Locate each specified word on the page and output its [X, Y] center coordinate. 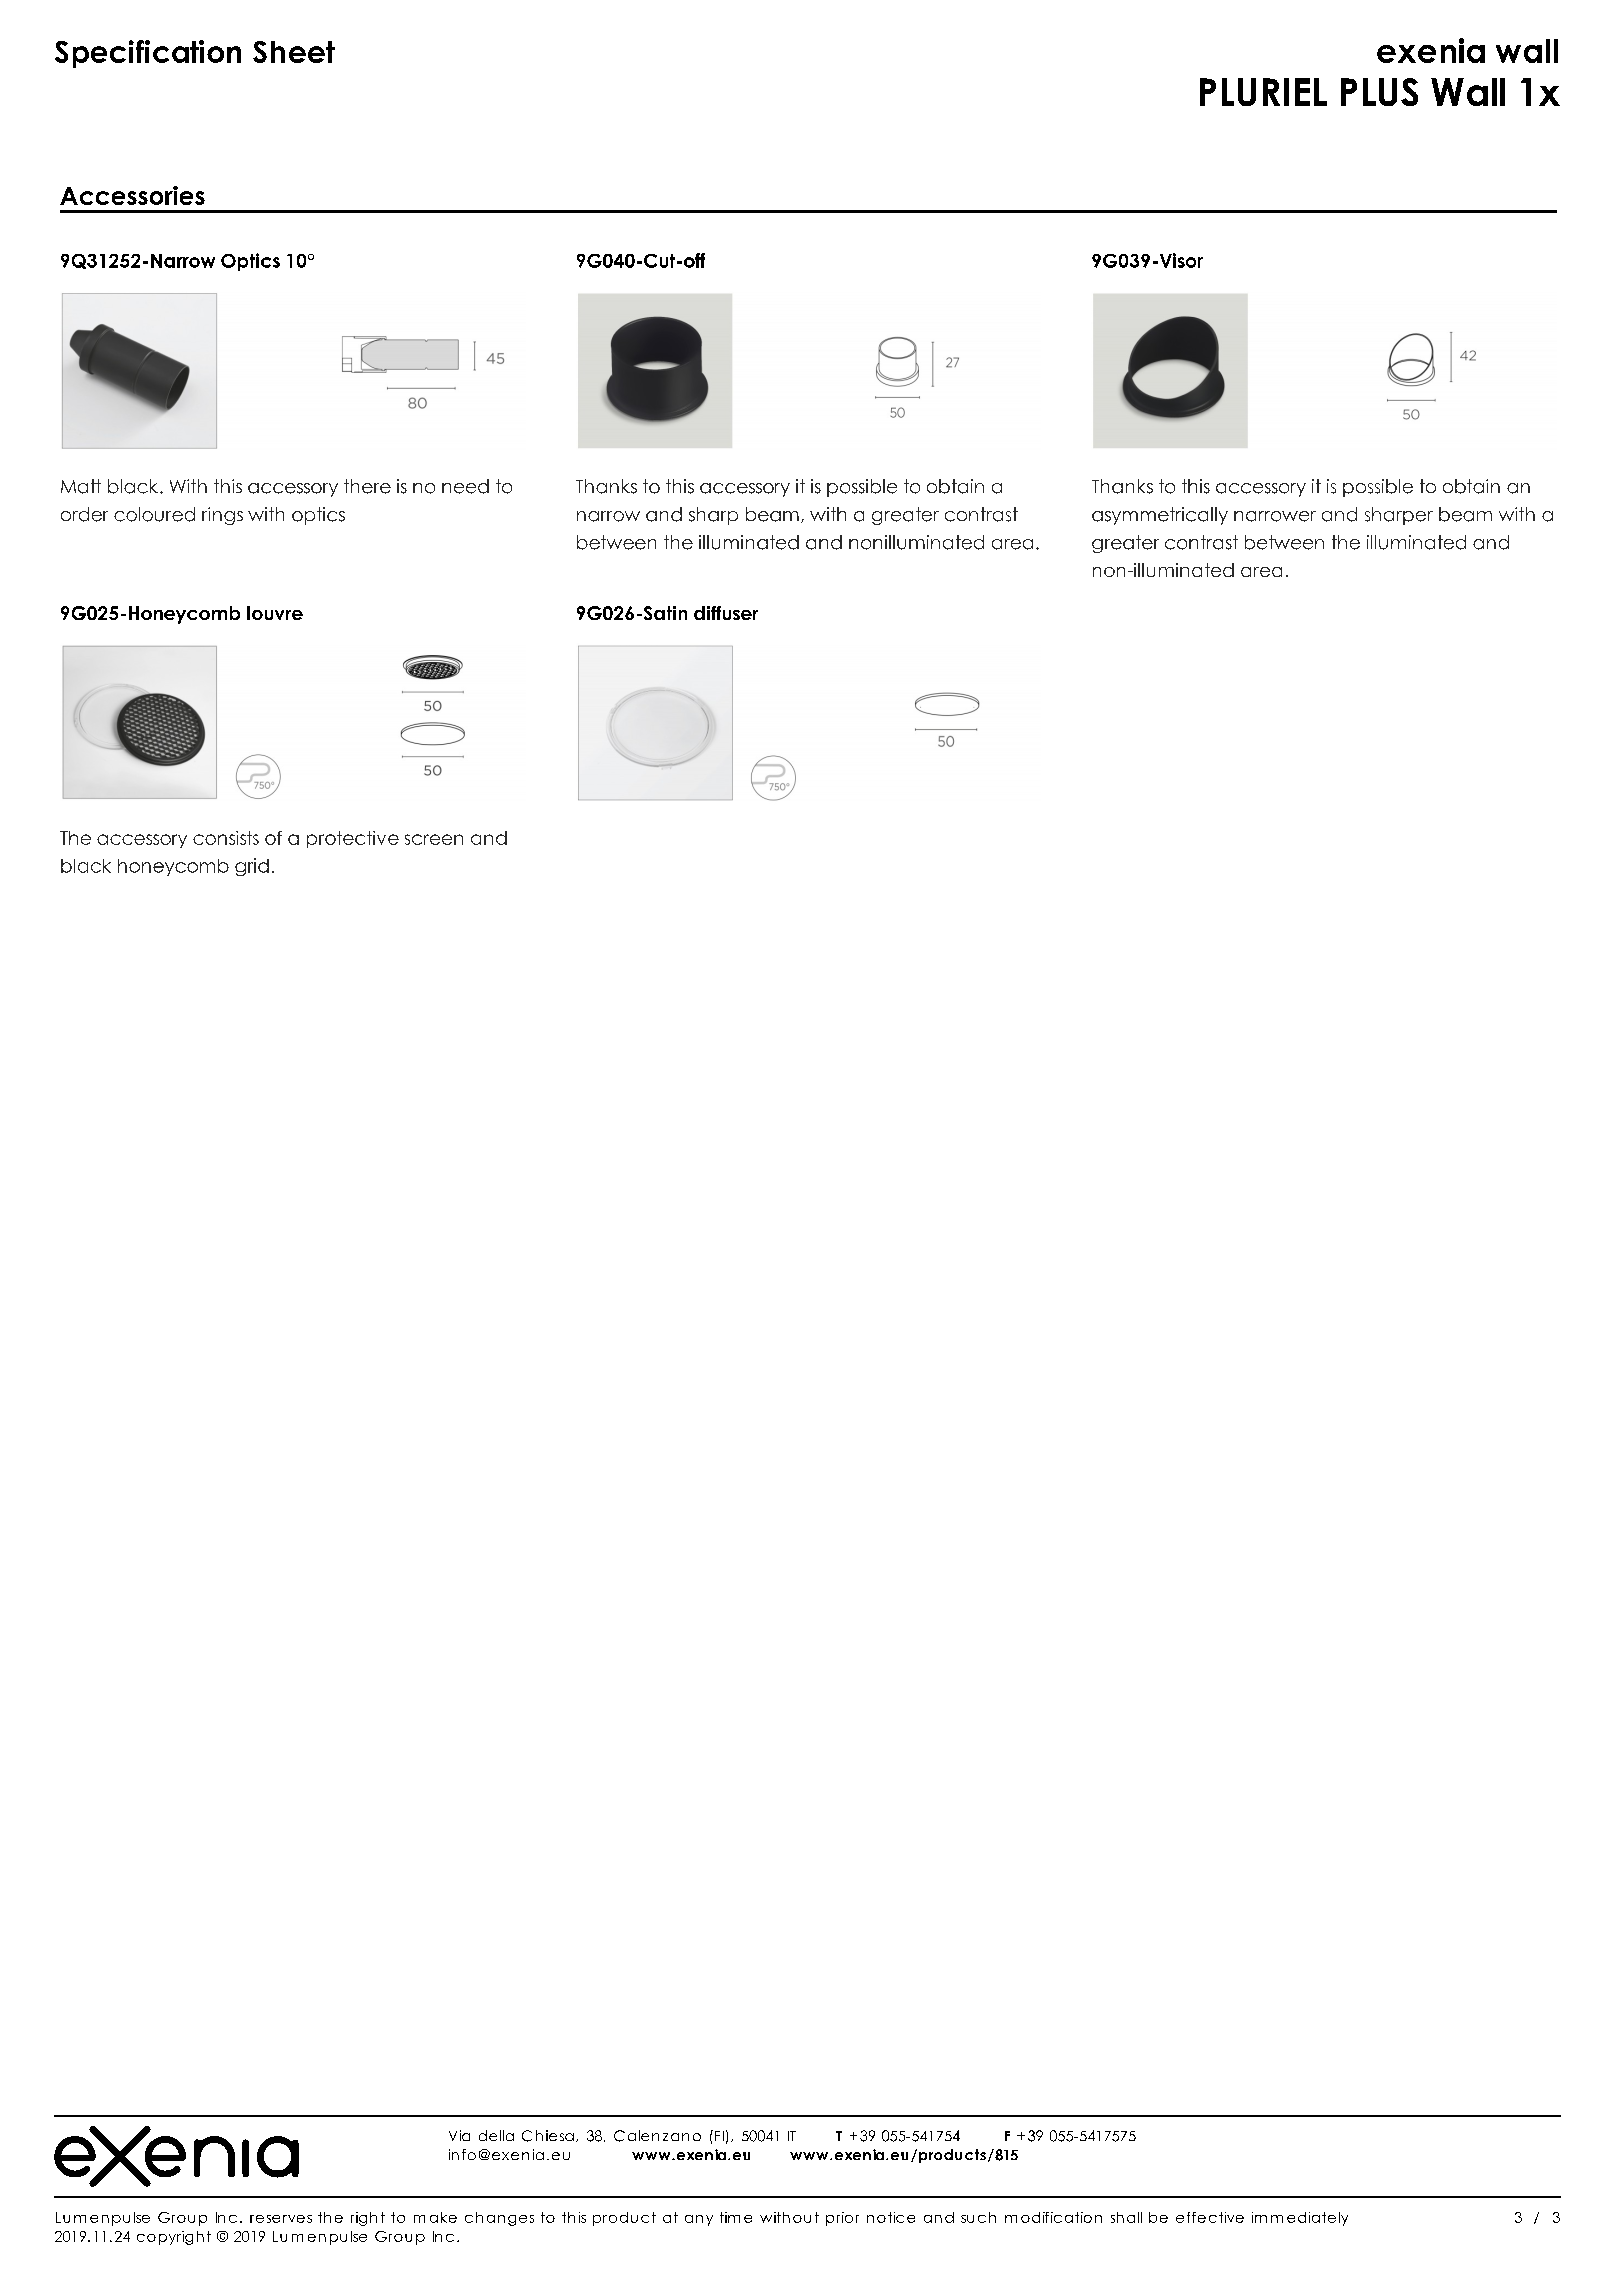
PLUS [1379, 92]
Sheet [294, 52]
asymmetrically [1160, 516]
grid [252, 867]
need [465, 486]
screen [434, 839]
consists [226, 838]
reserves [281, 2219]
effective [1210, 2217]
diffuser [726, 613]
